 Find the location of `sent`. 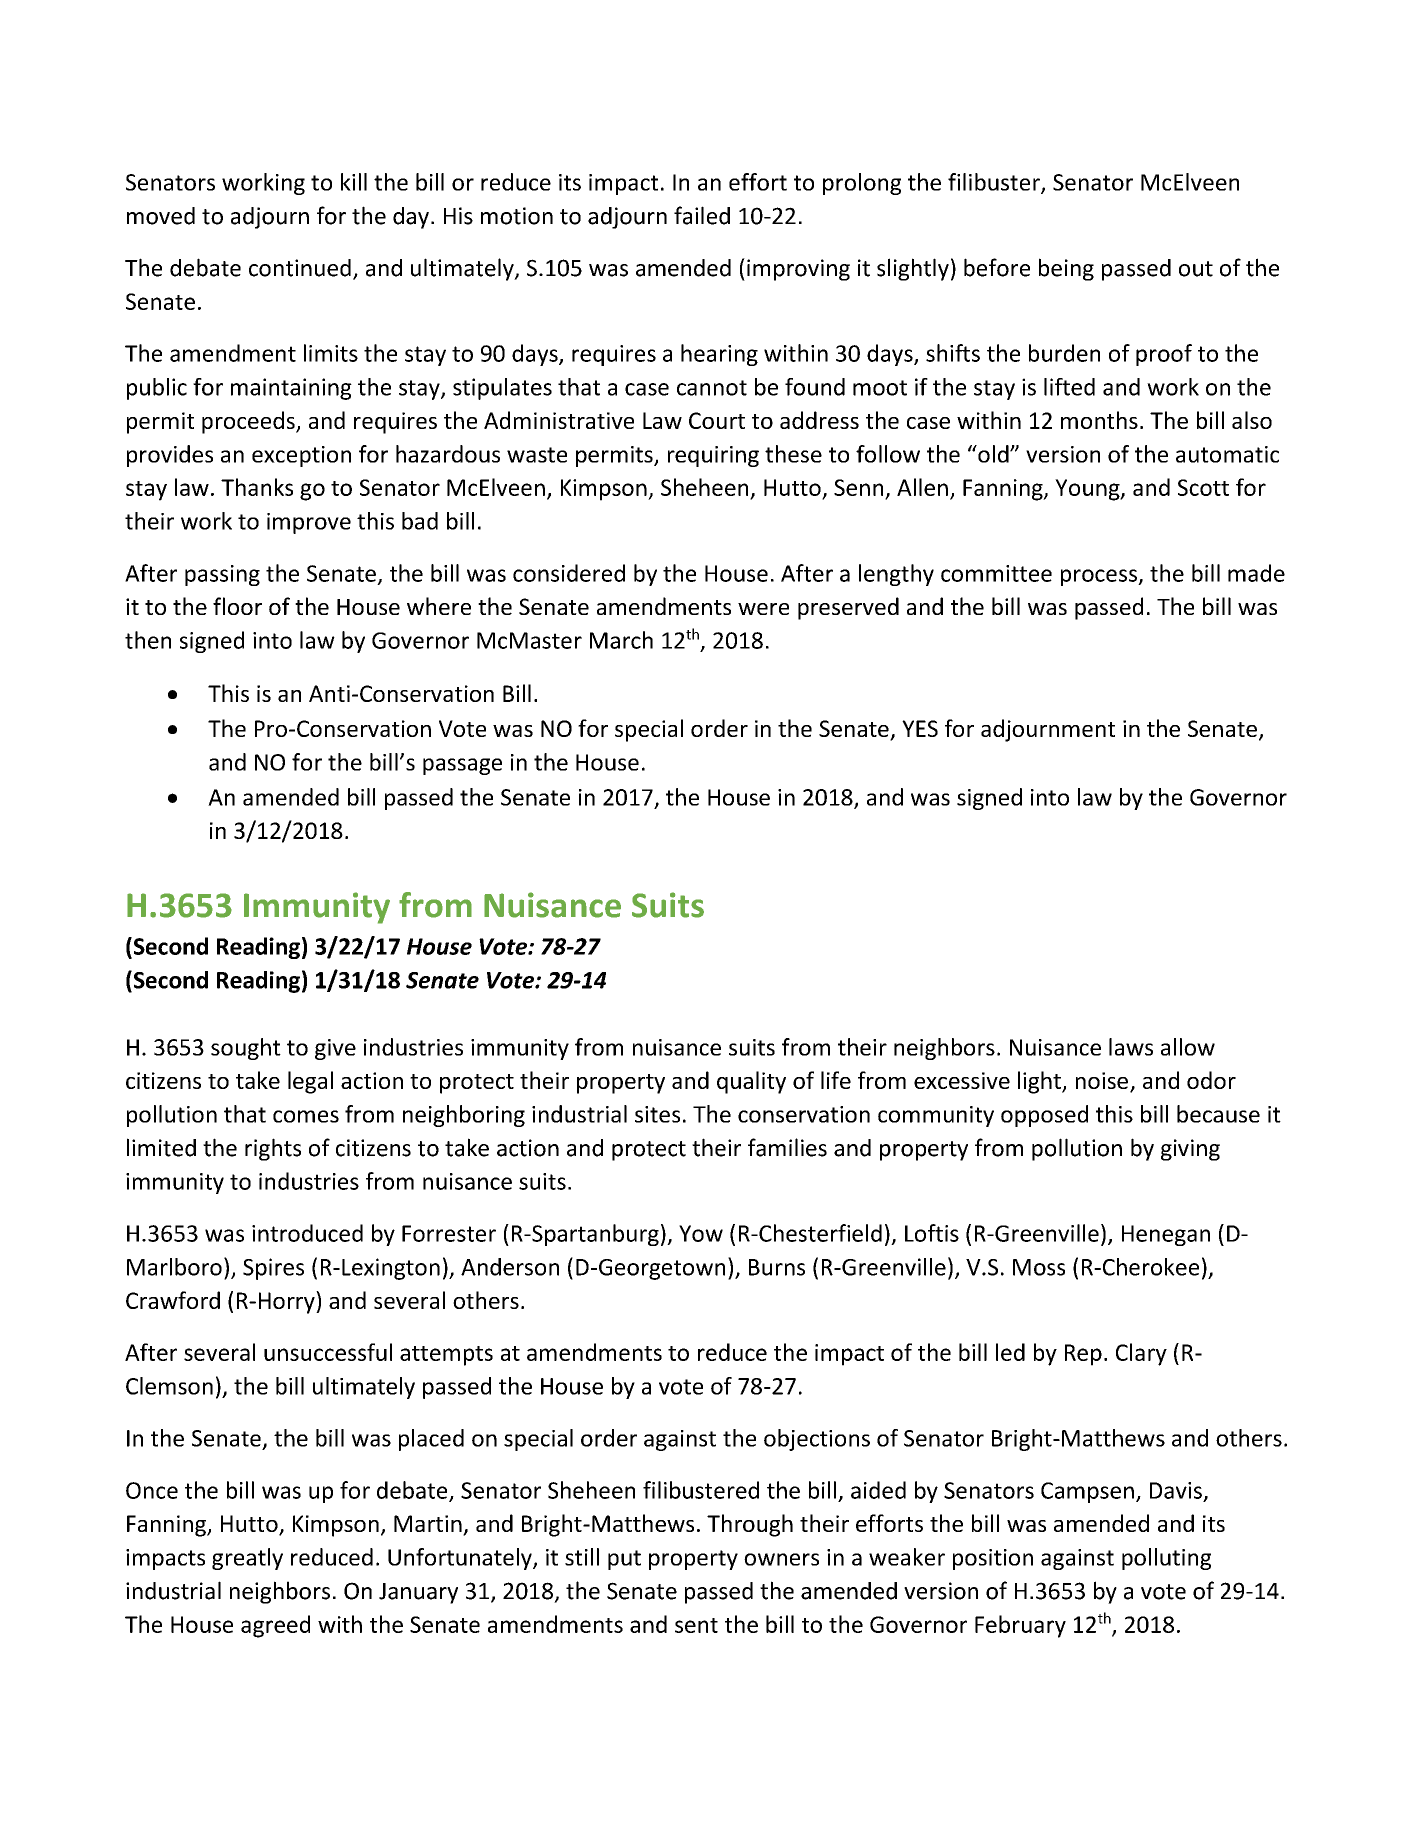

sent is located at coordinates (696, 1625).
